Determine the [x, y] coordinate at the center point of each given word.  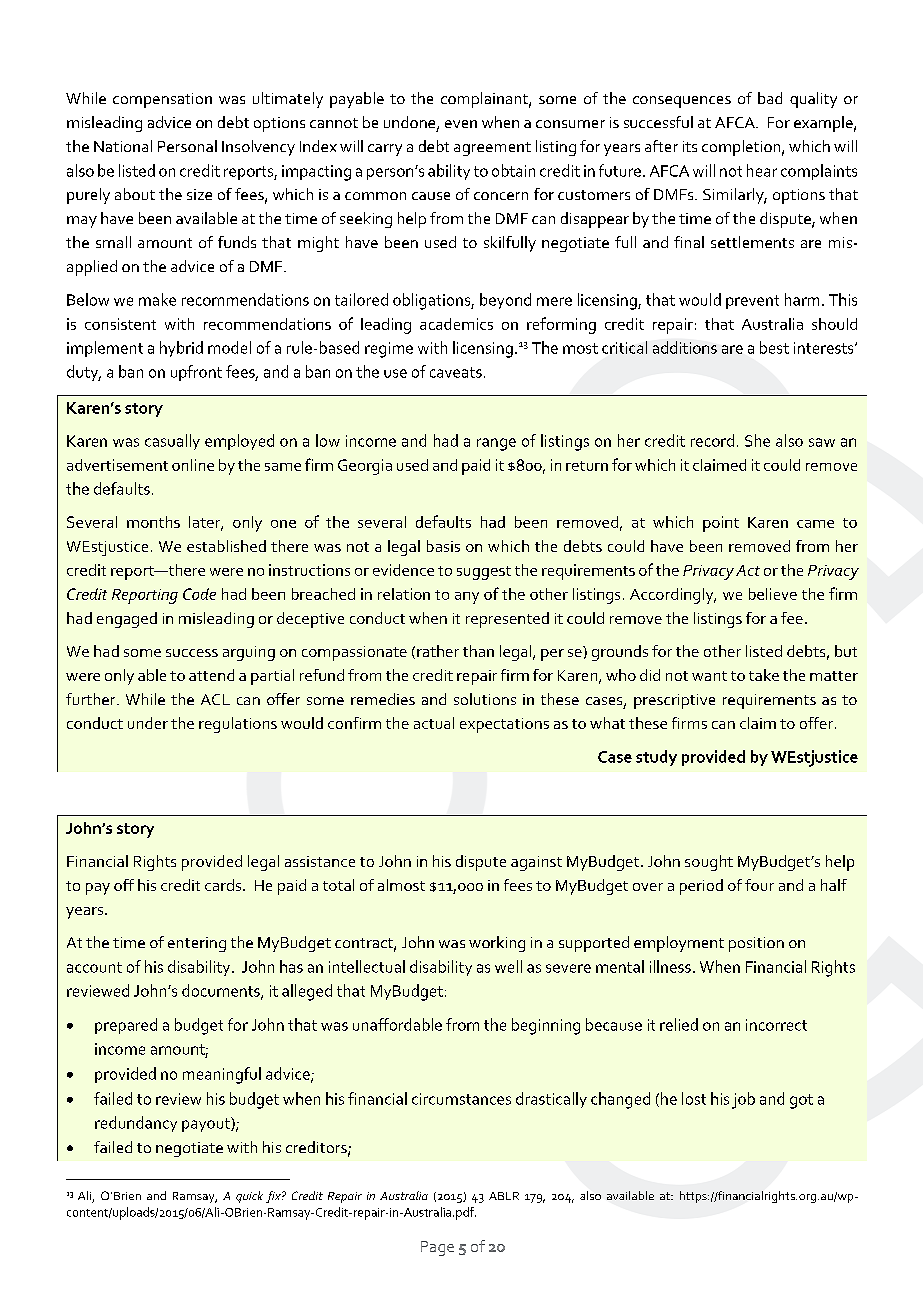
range [496, 444]
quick [249, 1197]
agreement [492, 149]
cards [224, 885]
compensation [162, 100]
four [759, 885]
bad [770, 98]
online [193, 465]
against [536, 863]
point [721, 524]
